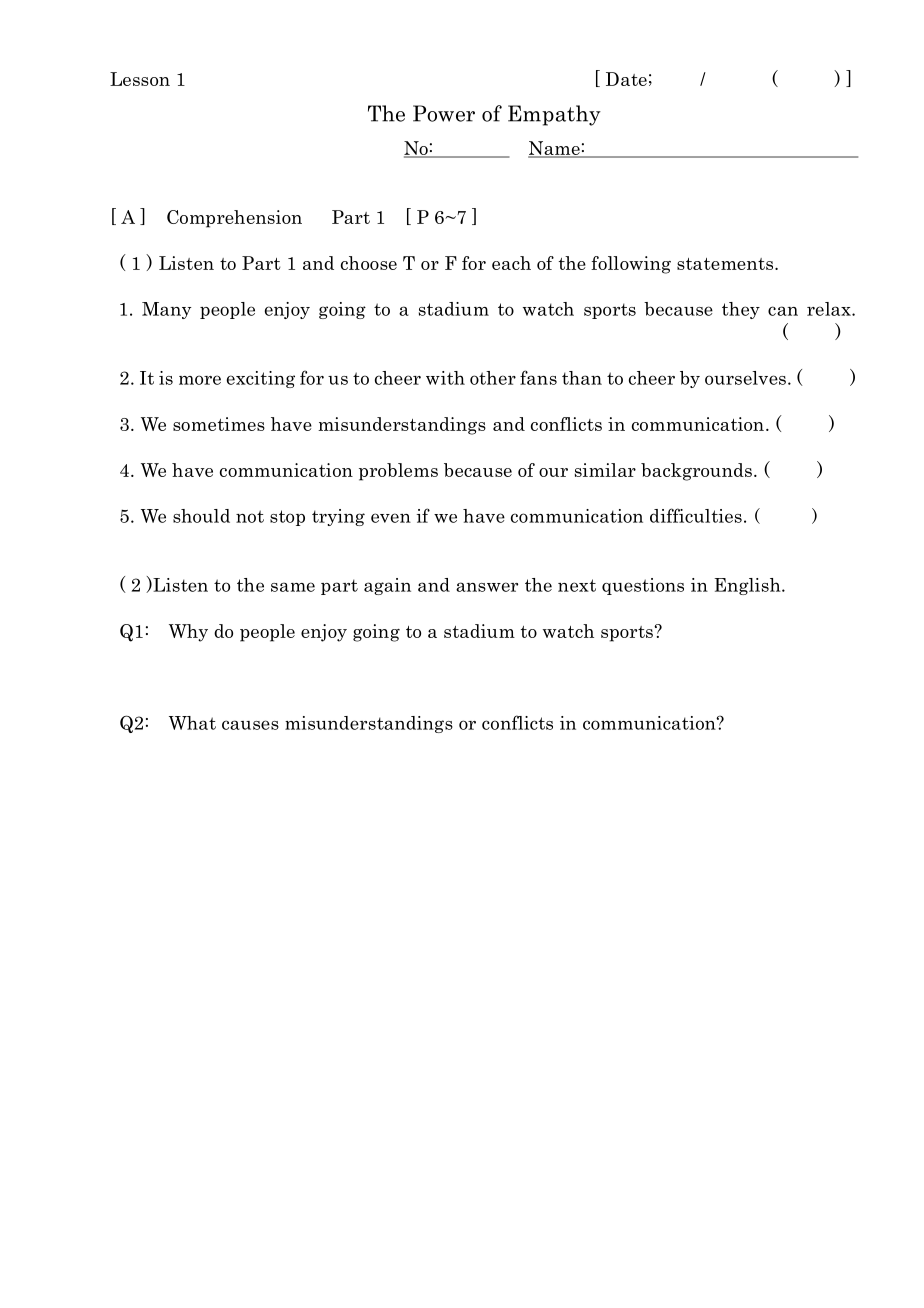  I want to click on Power, so click(444, 113).
